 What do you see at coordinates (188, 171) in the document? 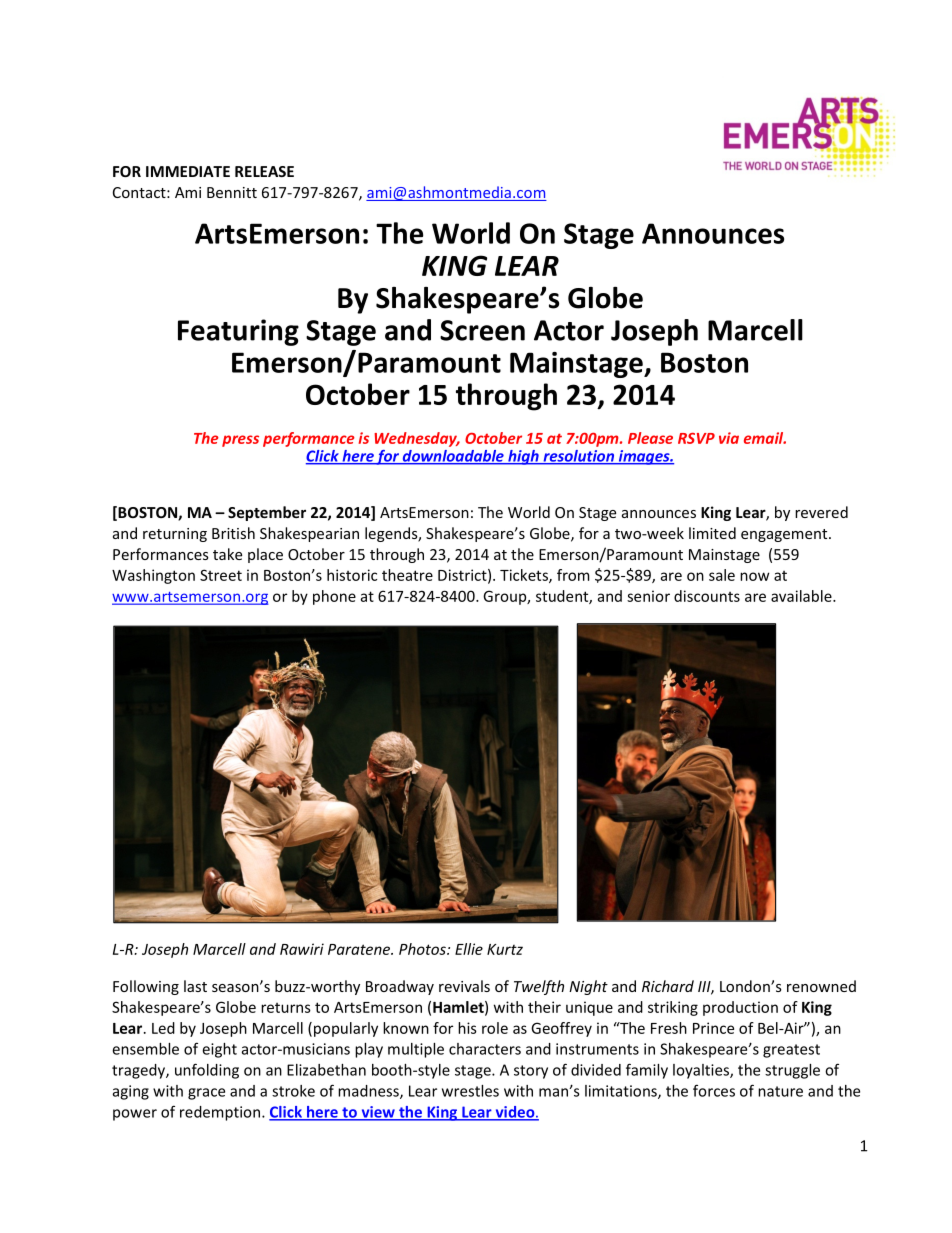
I see `IMMEDIATE` at bounding box center [188, 171].
